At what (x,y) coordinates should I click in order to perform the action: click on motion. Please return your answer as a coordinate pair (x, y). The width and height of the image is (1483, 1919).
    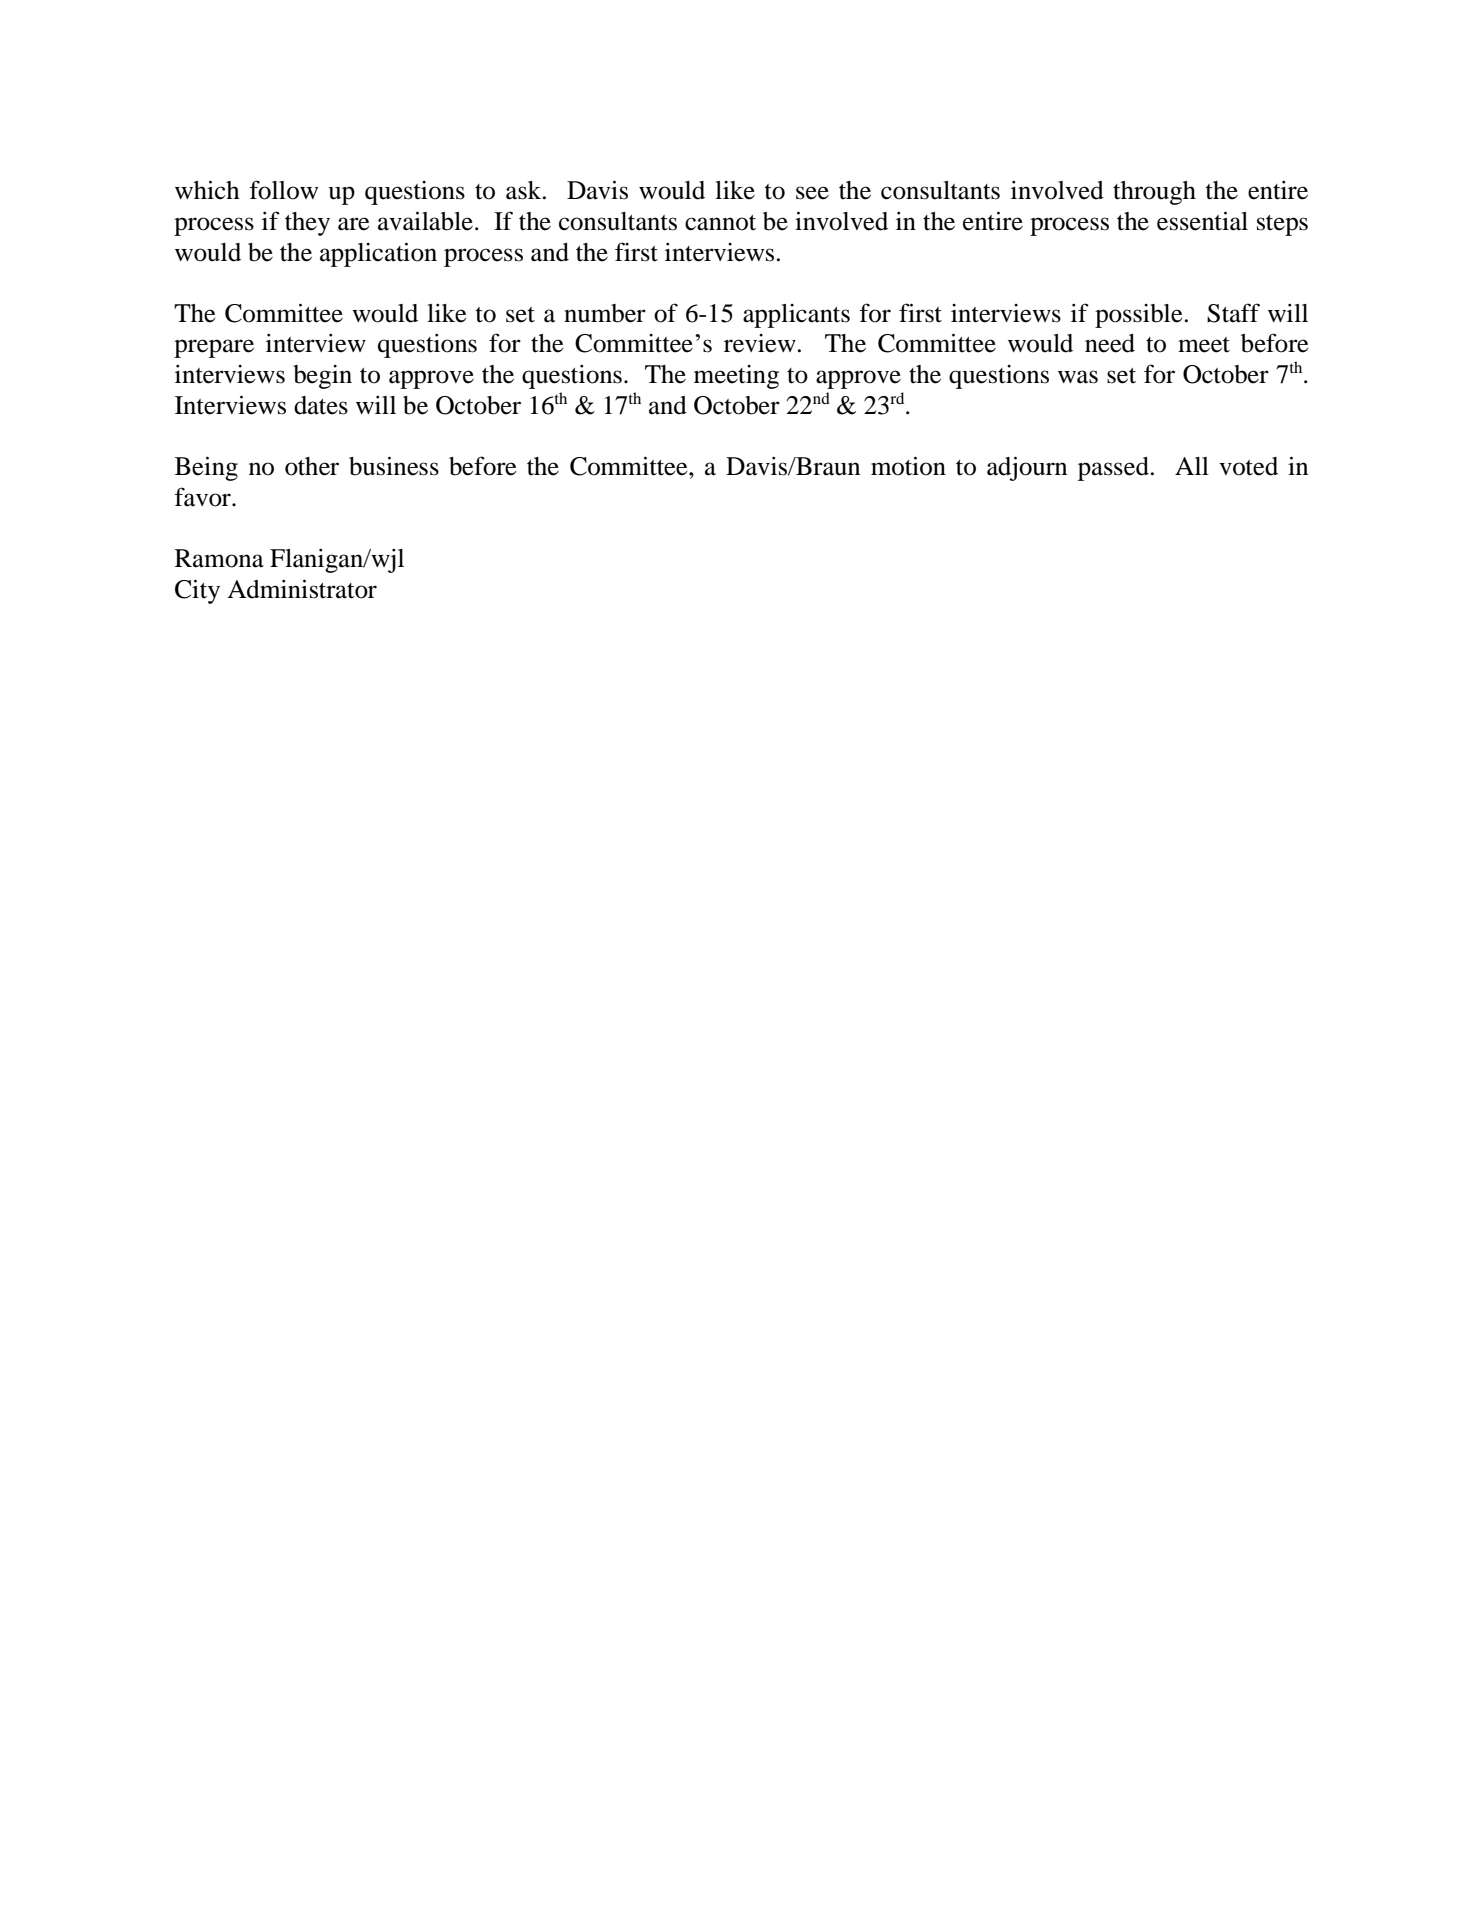
    Looking at the image, I should click on (908, 466).
